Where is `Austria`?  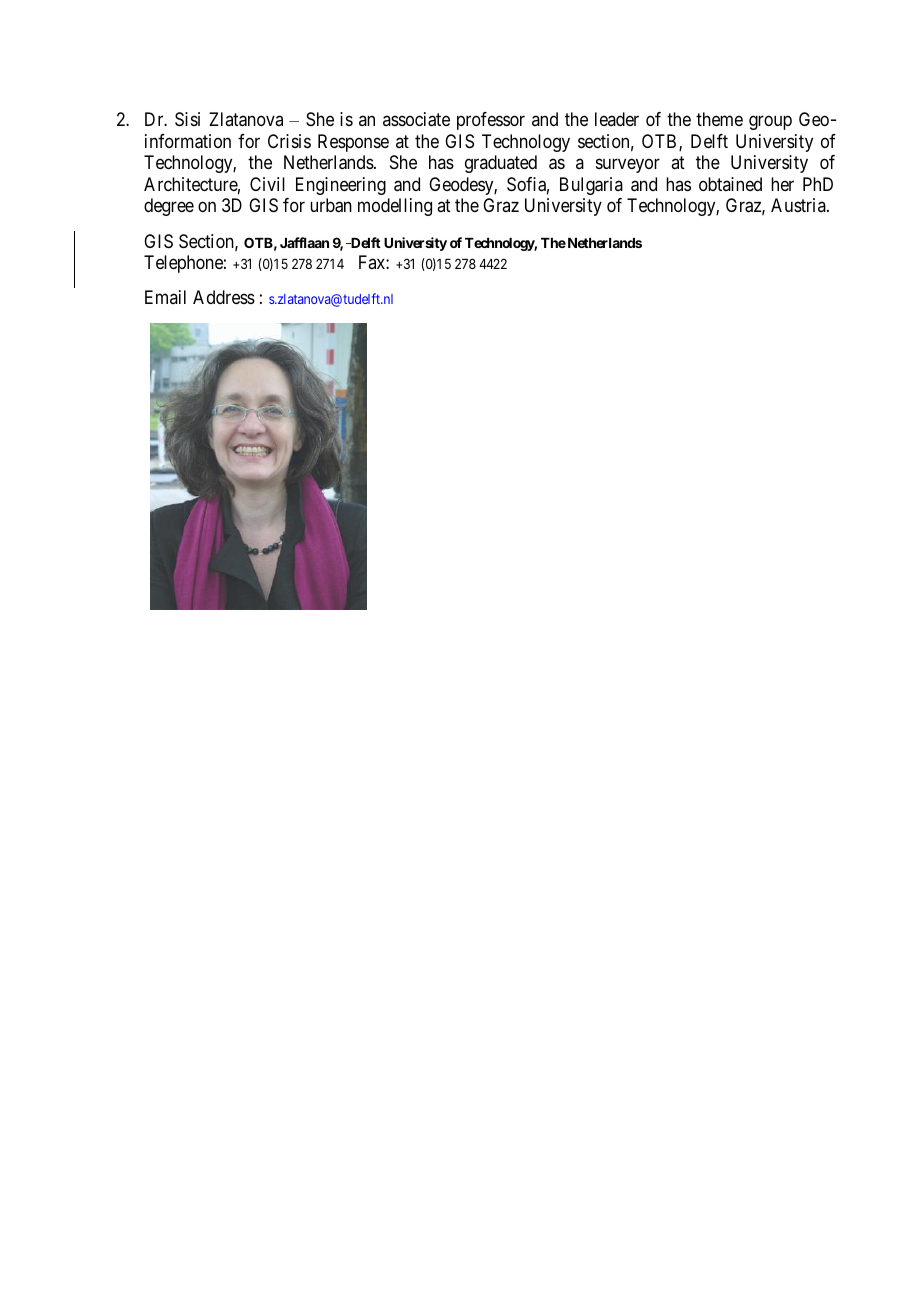
Austria is located at coordinates (799, 205).
